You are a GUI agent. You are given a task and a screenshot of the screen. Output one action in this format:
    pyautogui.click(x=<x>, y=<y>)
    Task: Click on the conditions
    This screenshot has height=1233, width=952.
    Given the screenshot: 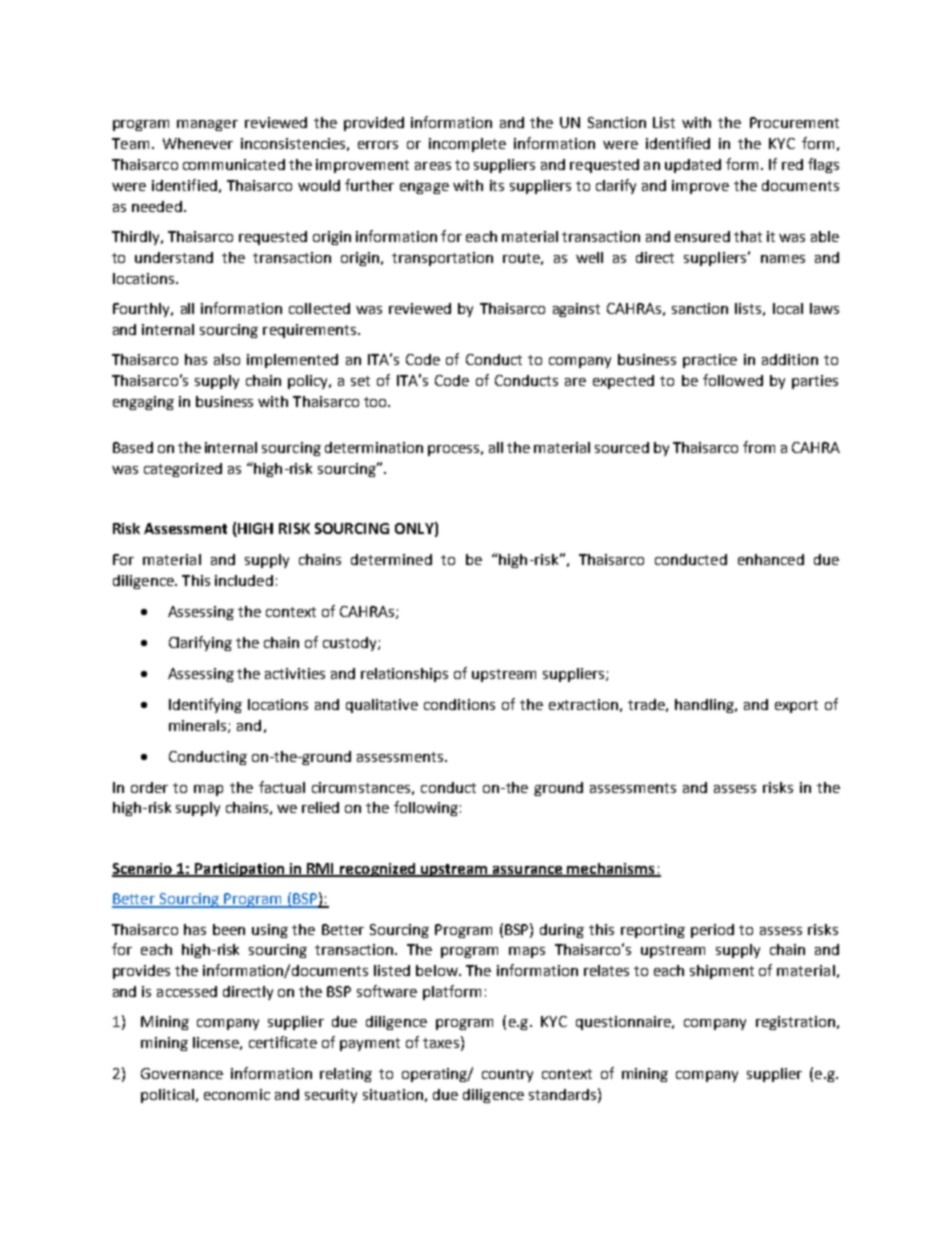 What is the action you would take?
    pyautogui.click(x=459, y=704)
